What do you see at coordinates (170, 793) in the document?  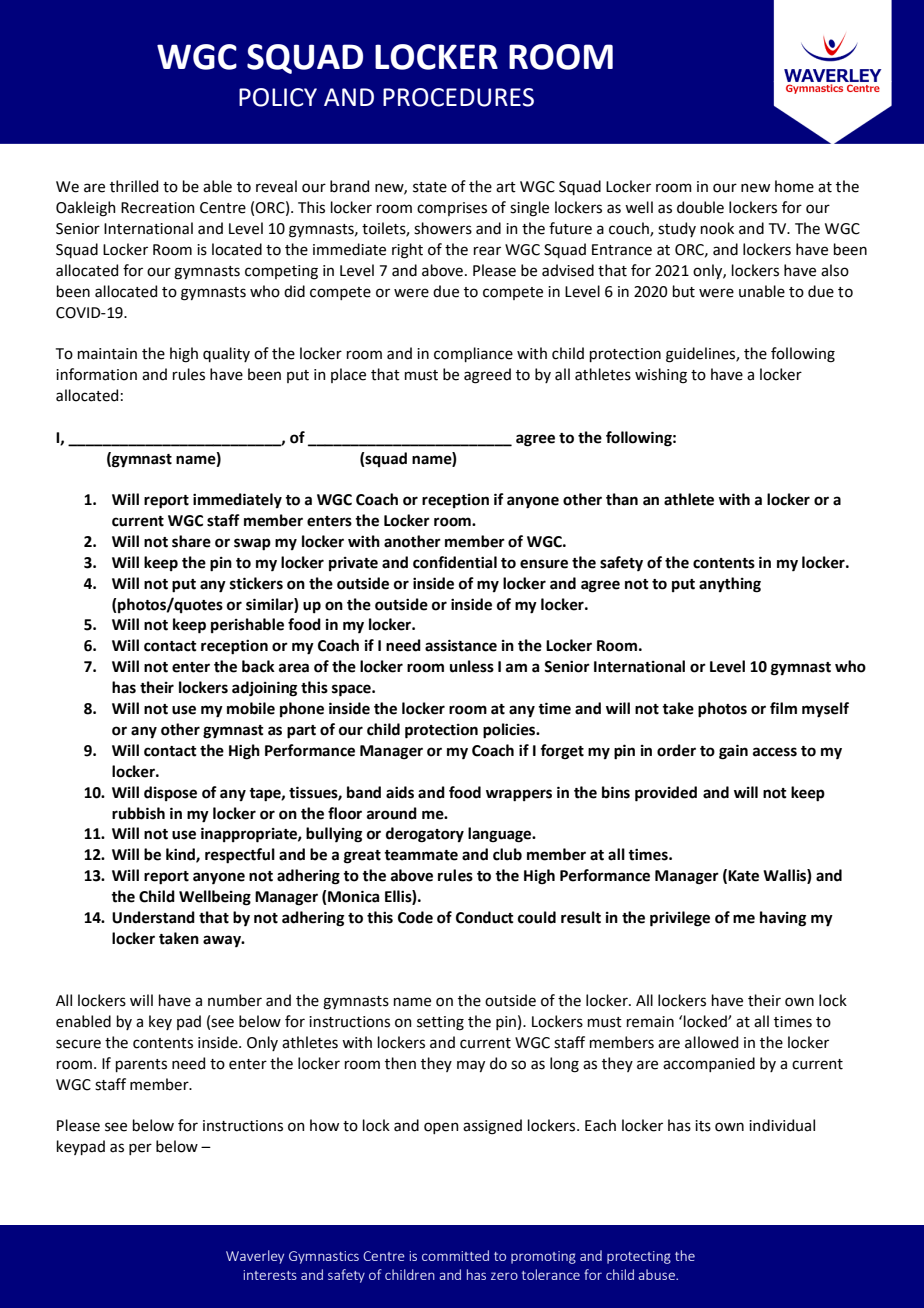 I see `dispose` at bounding box center [170, 793].
